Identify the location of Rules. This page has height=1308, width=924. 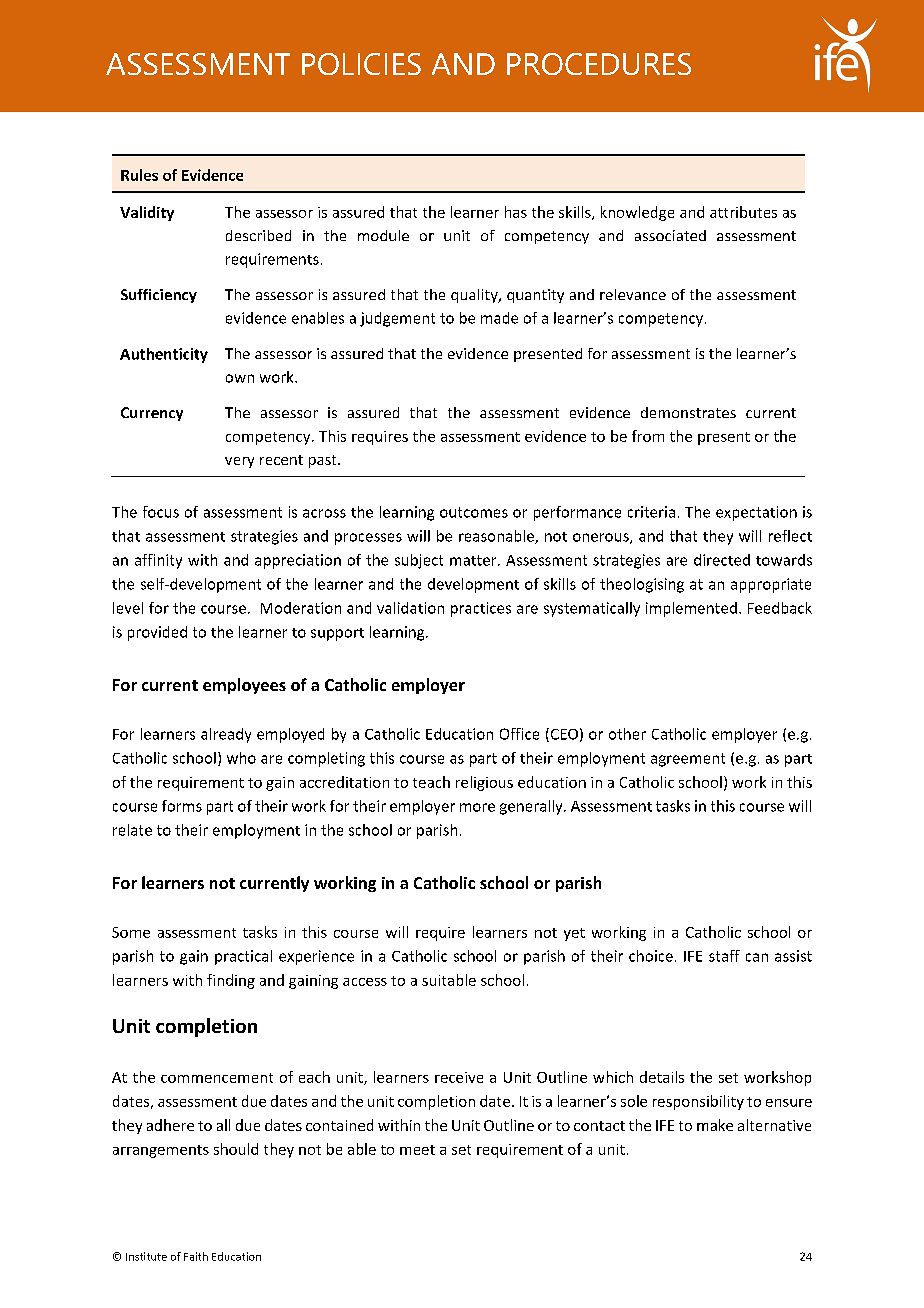
(139, 175).
